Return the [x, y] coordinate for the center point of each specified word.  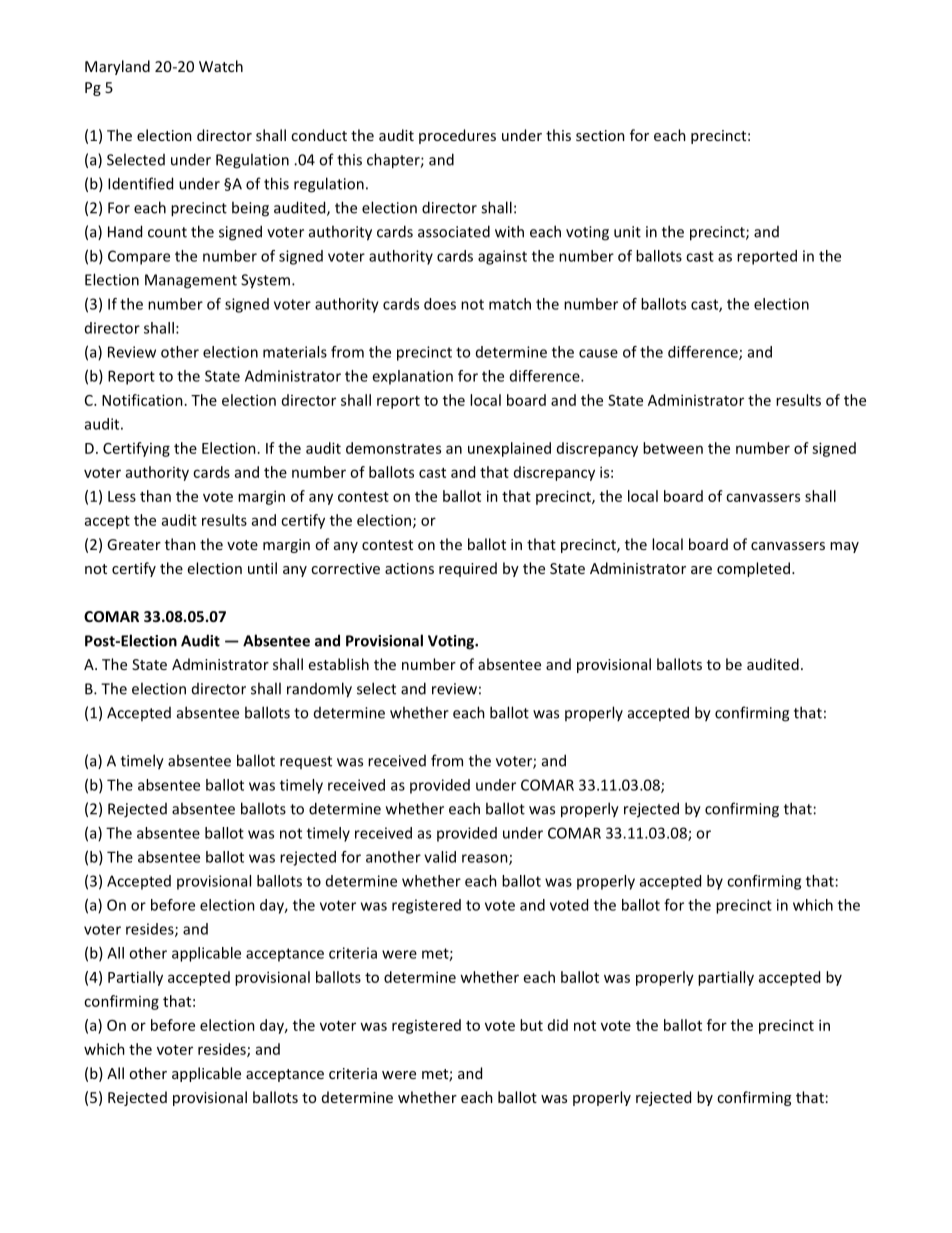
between [673, 448]
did [558, 1025]
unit [627, 232]
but [531, 1025]
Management [191, 281]
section [600, 135]
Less [122, 496]
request [306, 762]
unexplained [509, 449]
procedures [457, 136]
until [262, 568]
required [468, 569]
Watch [221, 66]
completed [753, 569]
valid [440, 857]
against [502, 257]
